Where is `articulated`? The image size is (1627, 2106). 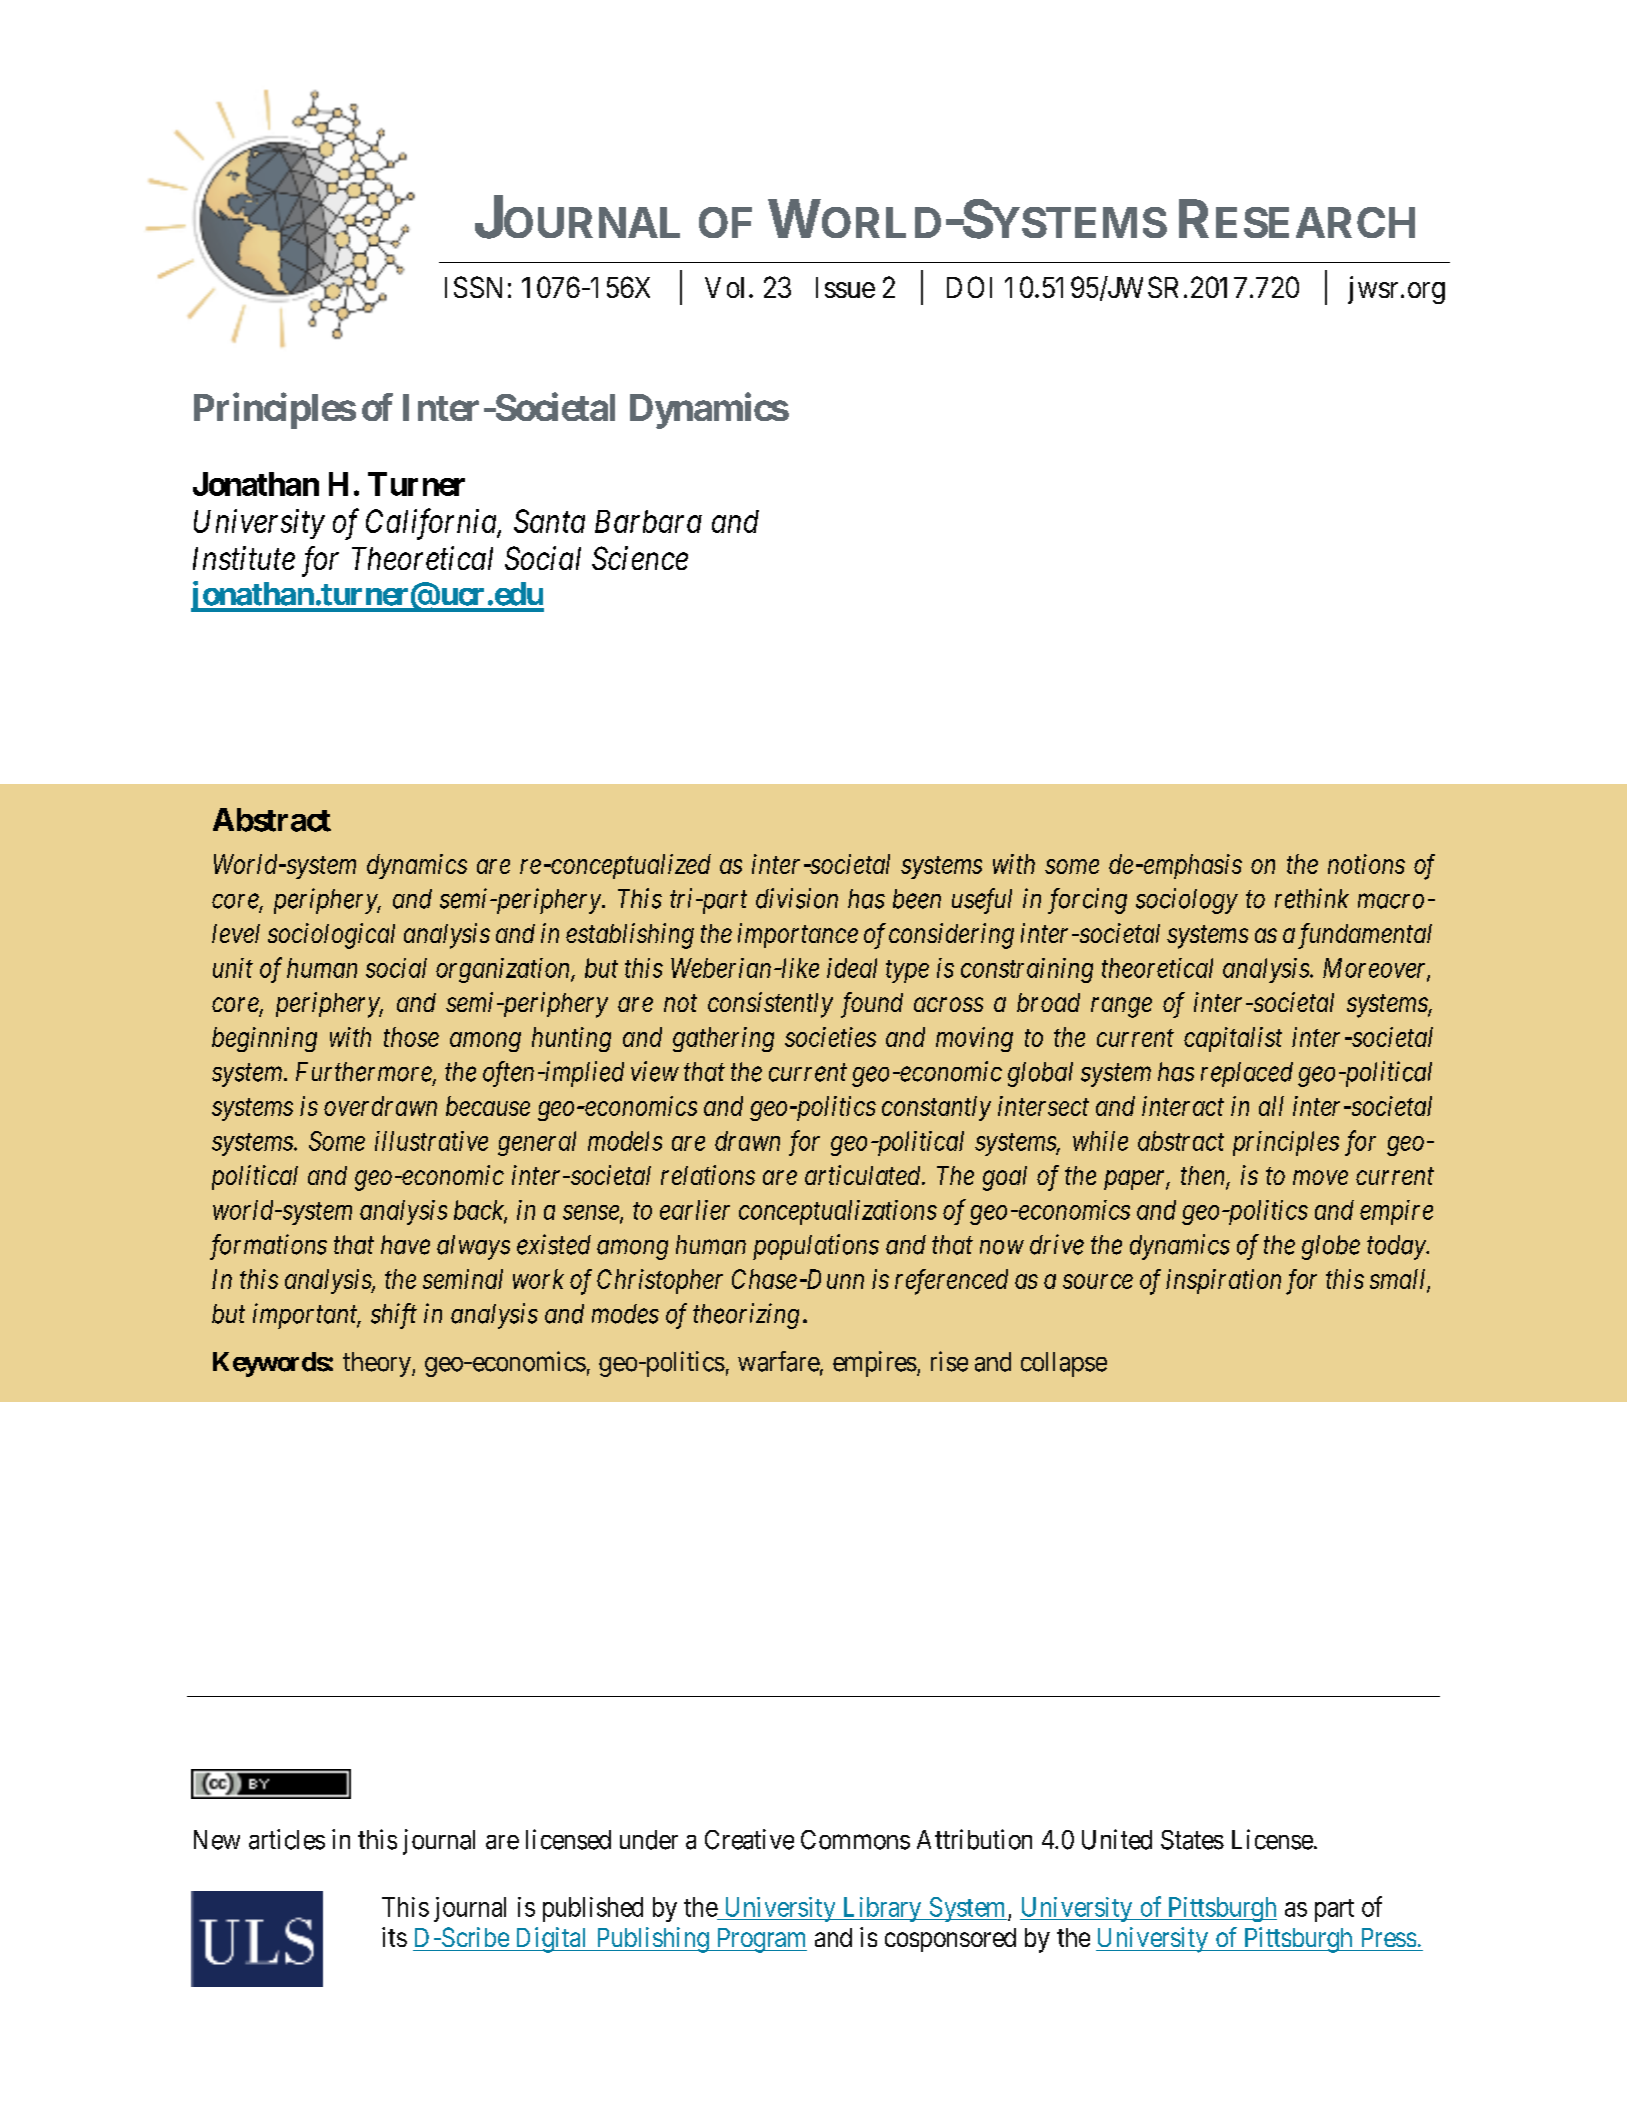
articulated is located at coordinates (864, 1175).
